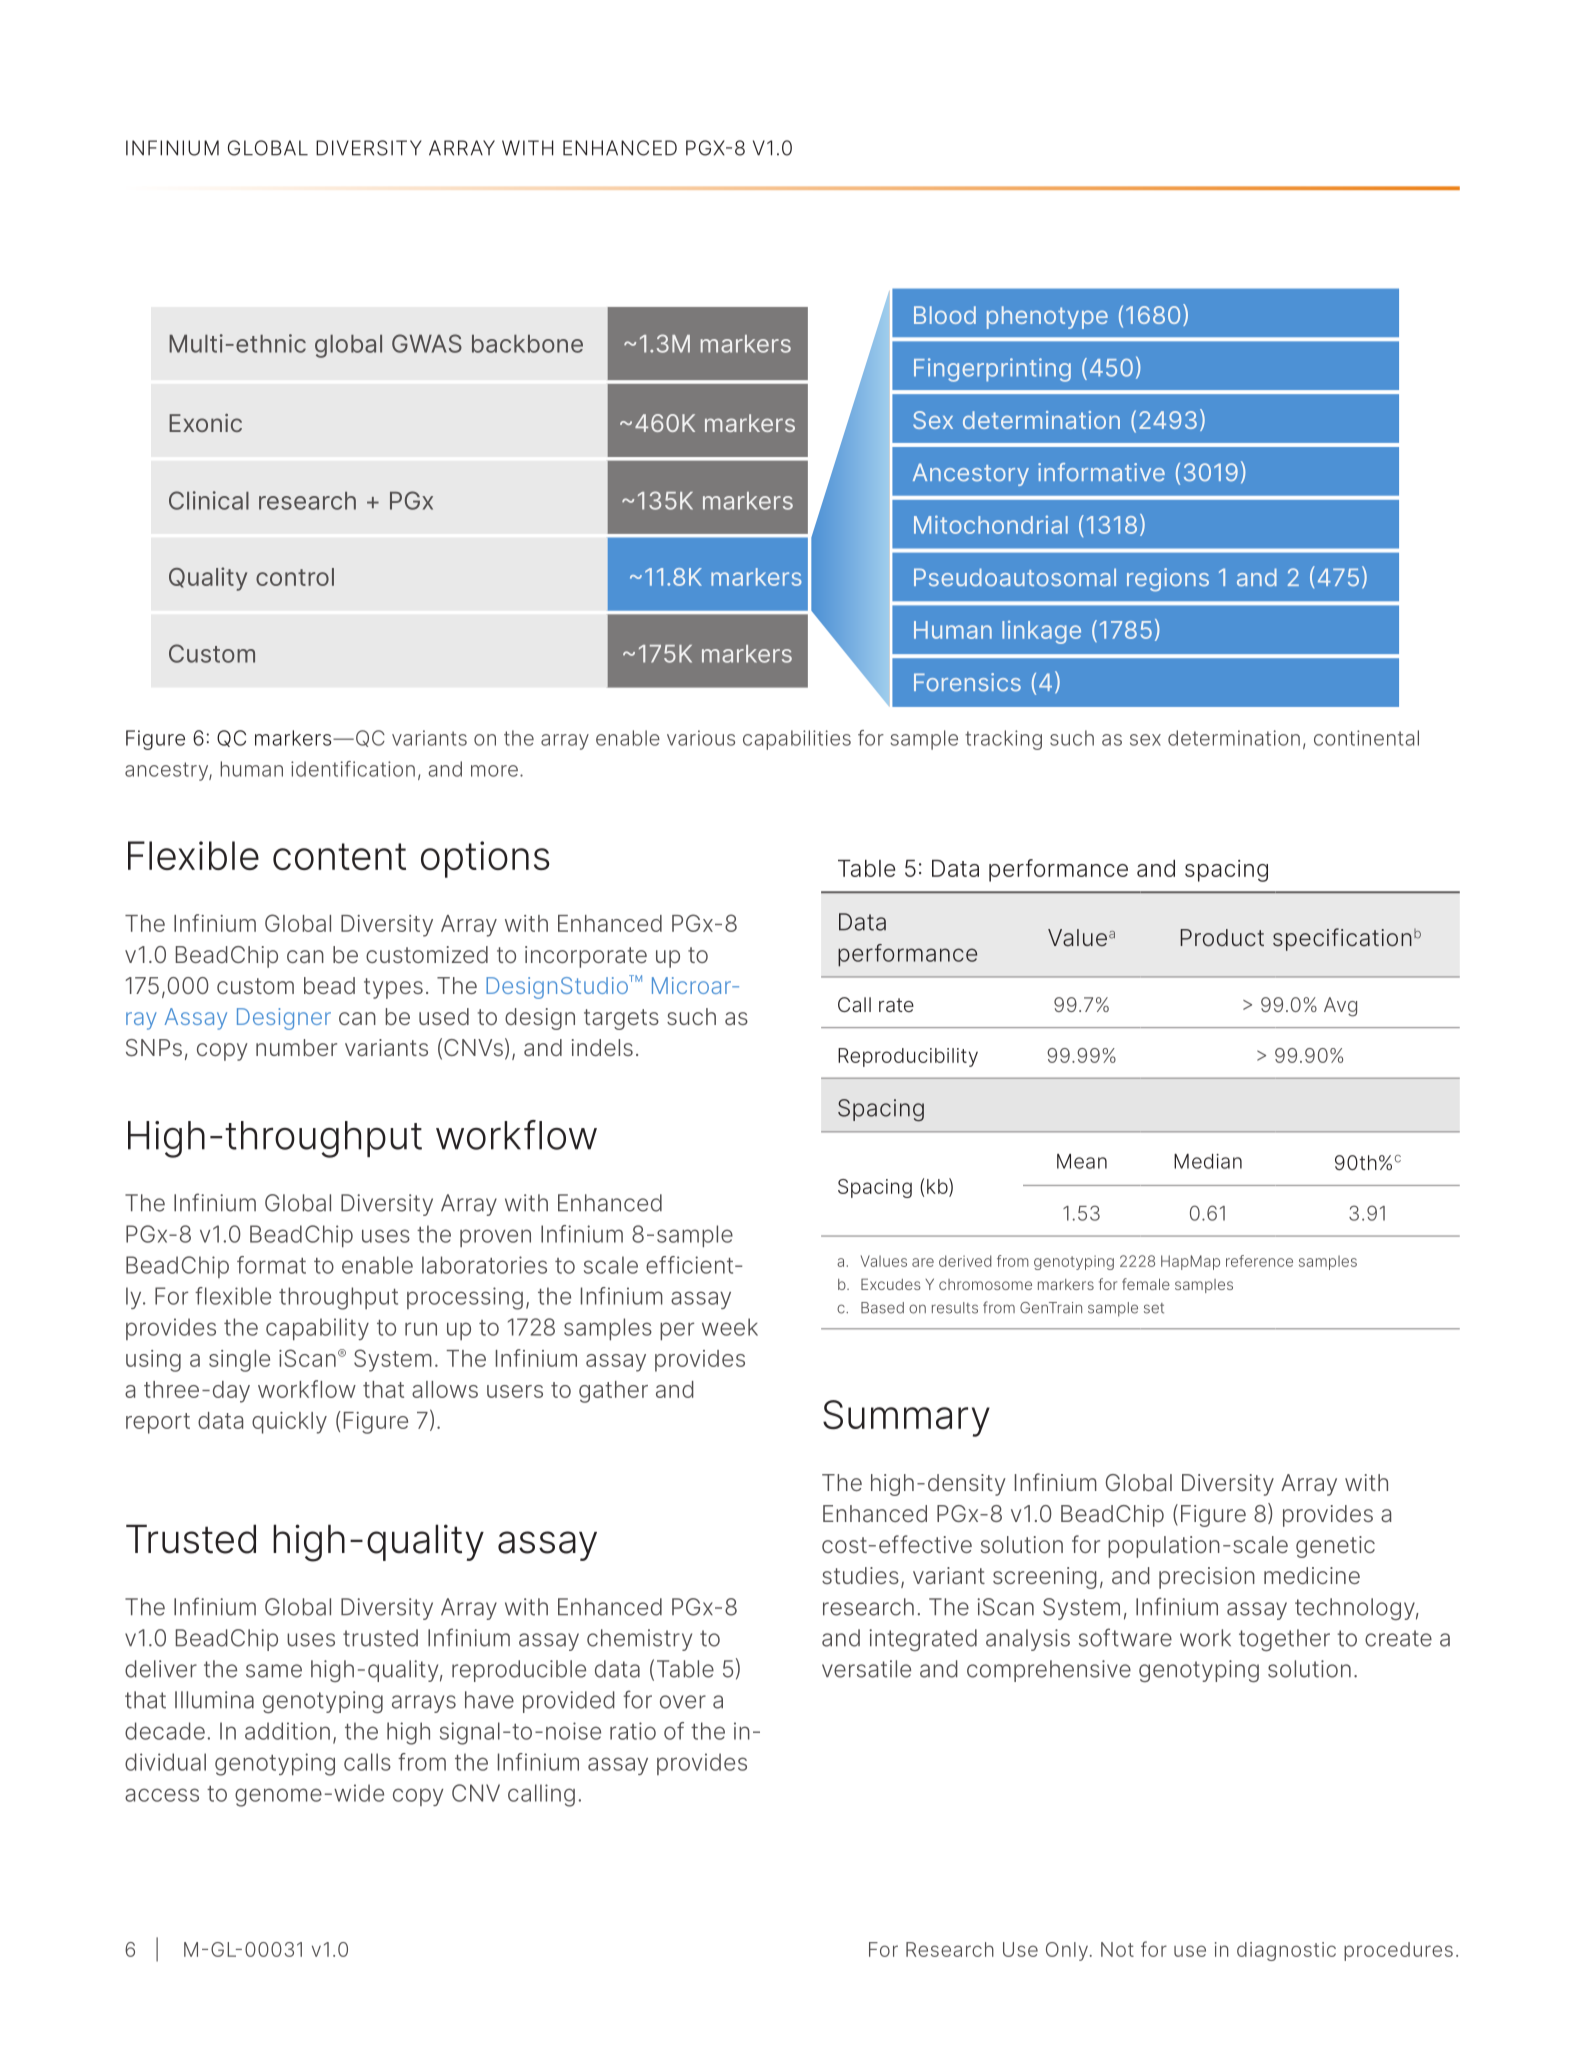  Describe the element at coordinates (945, 315) in the screenshot. I see `Blood` at that location.
